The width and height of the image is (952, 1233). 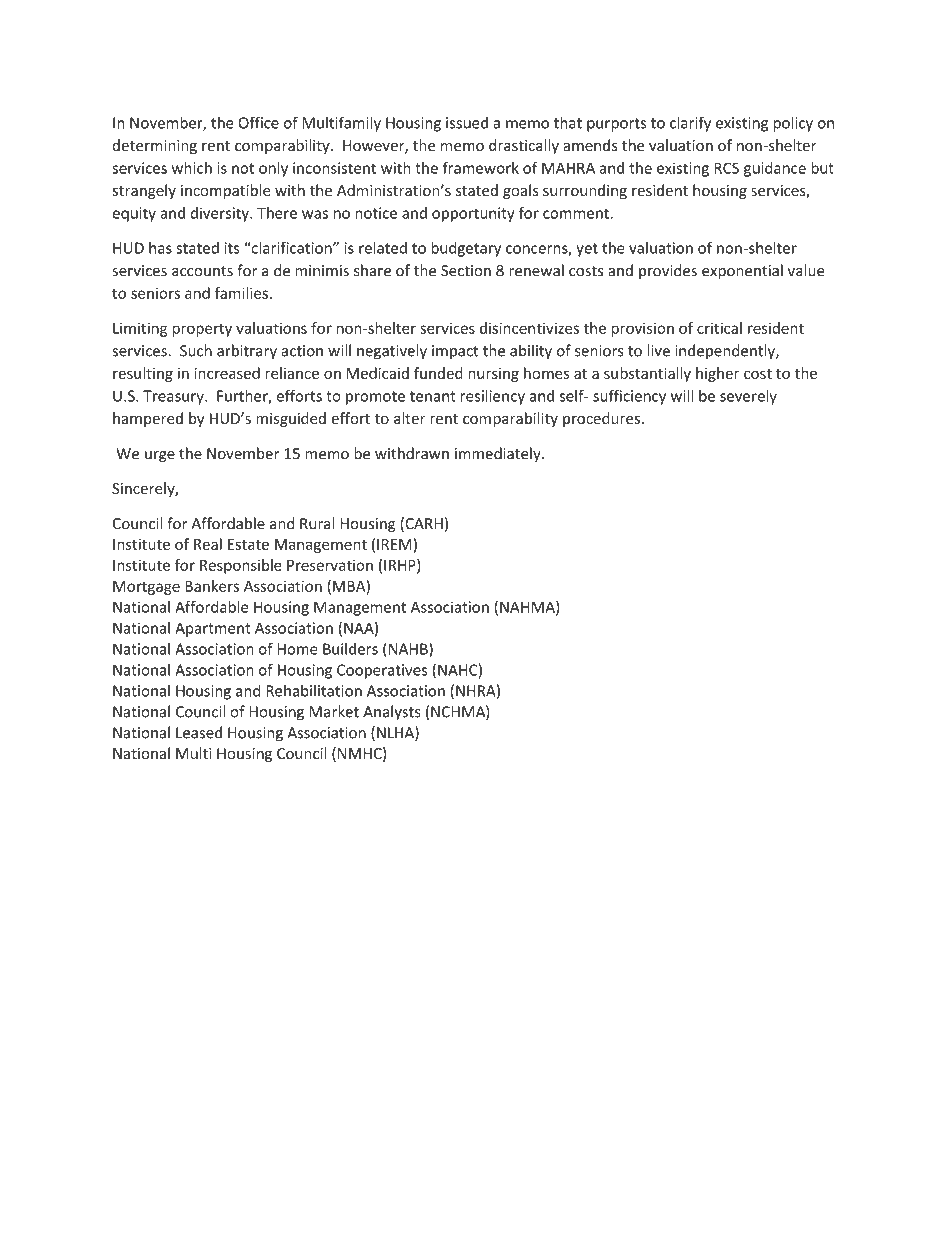 I want to click on clarify, so click(x=690, y=124).
